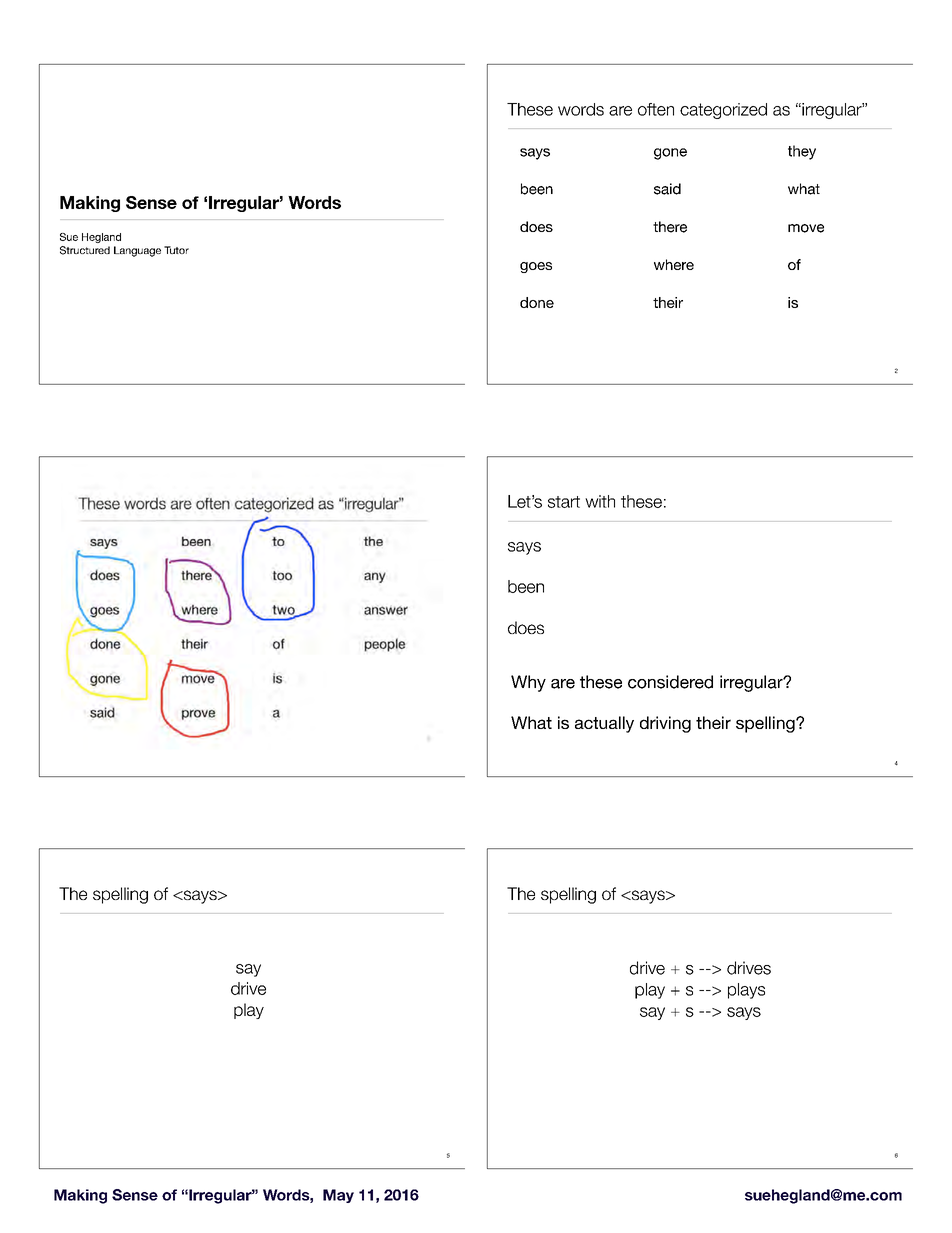 The width and height of the document is (952, 1233). Describe the element at coordinates (670, 682) in the document. I see `considered` at that location.
